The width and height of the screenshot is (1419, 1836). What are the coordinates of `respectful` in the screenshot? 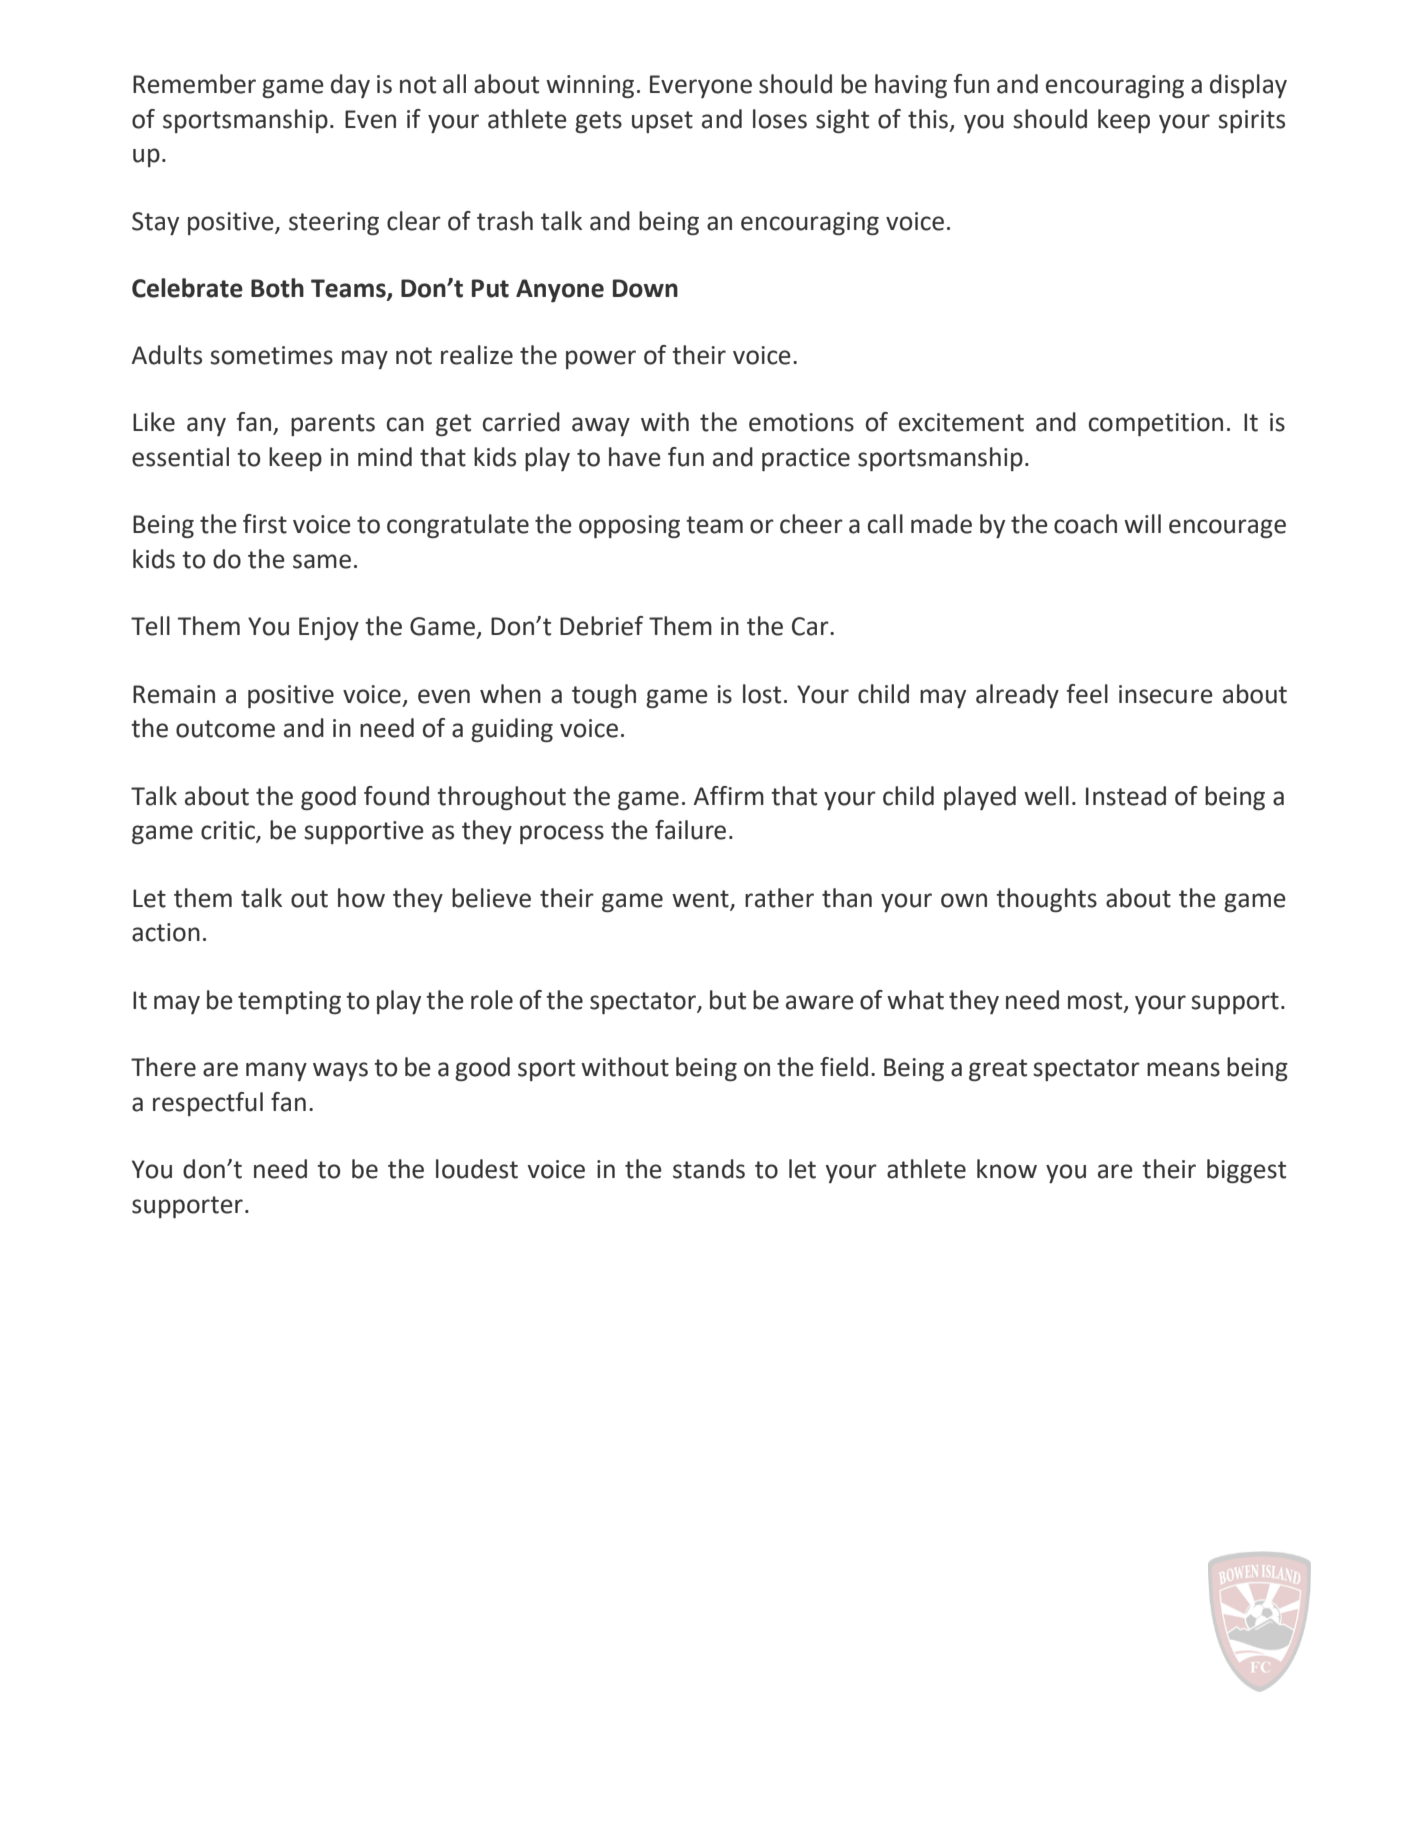 It's located at (208, 1104).
